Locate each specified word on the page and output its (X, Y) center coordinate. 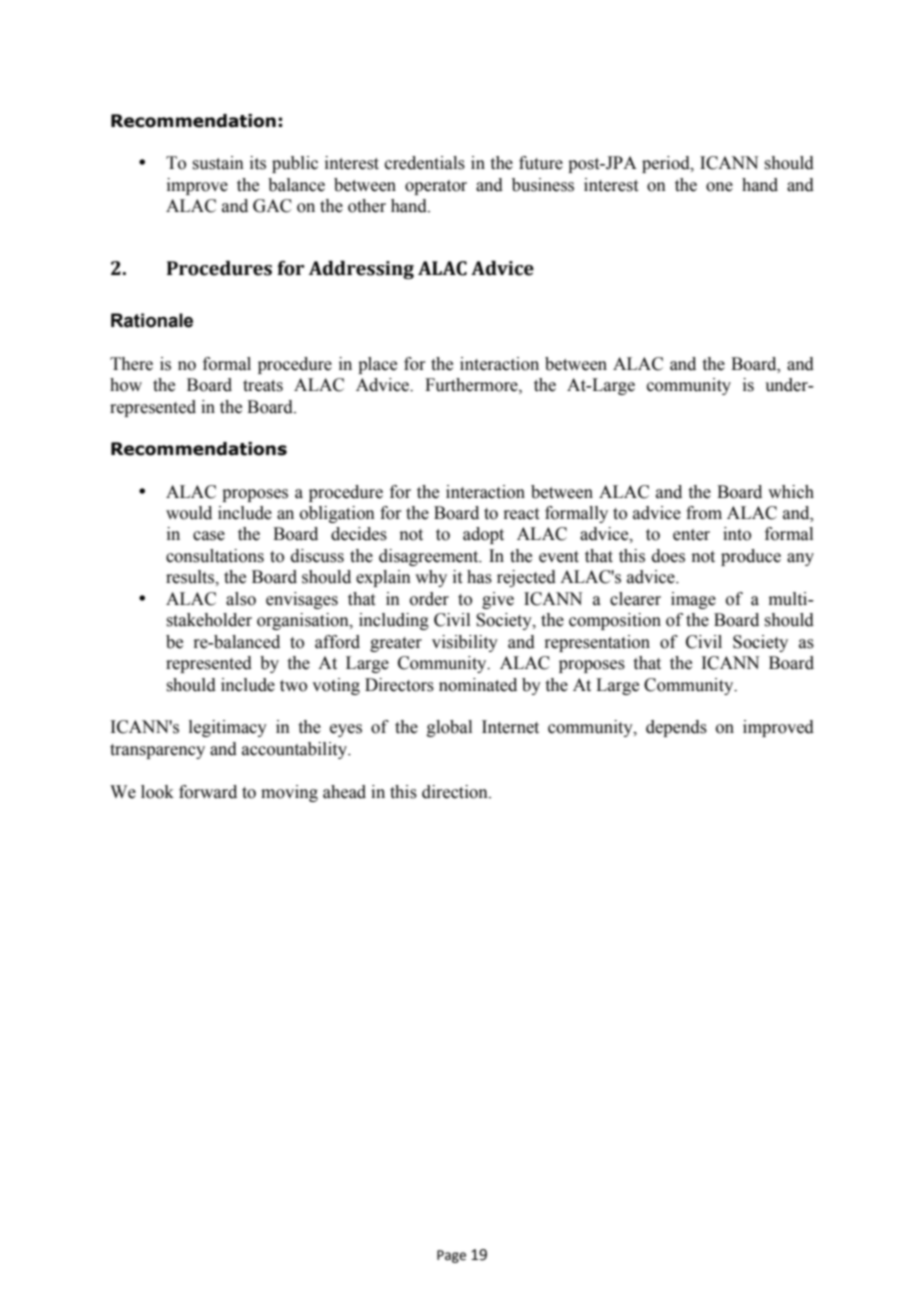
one (719, 187)
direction (456, 792)
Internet (510, 727)
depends (676, 728)
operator (436, 187)
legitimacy (228, 728)
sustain (218, 163)
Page (451, 1256)
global (449, 728)
